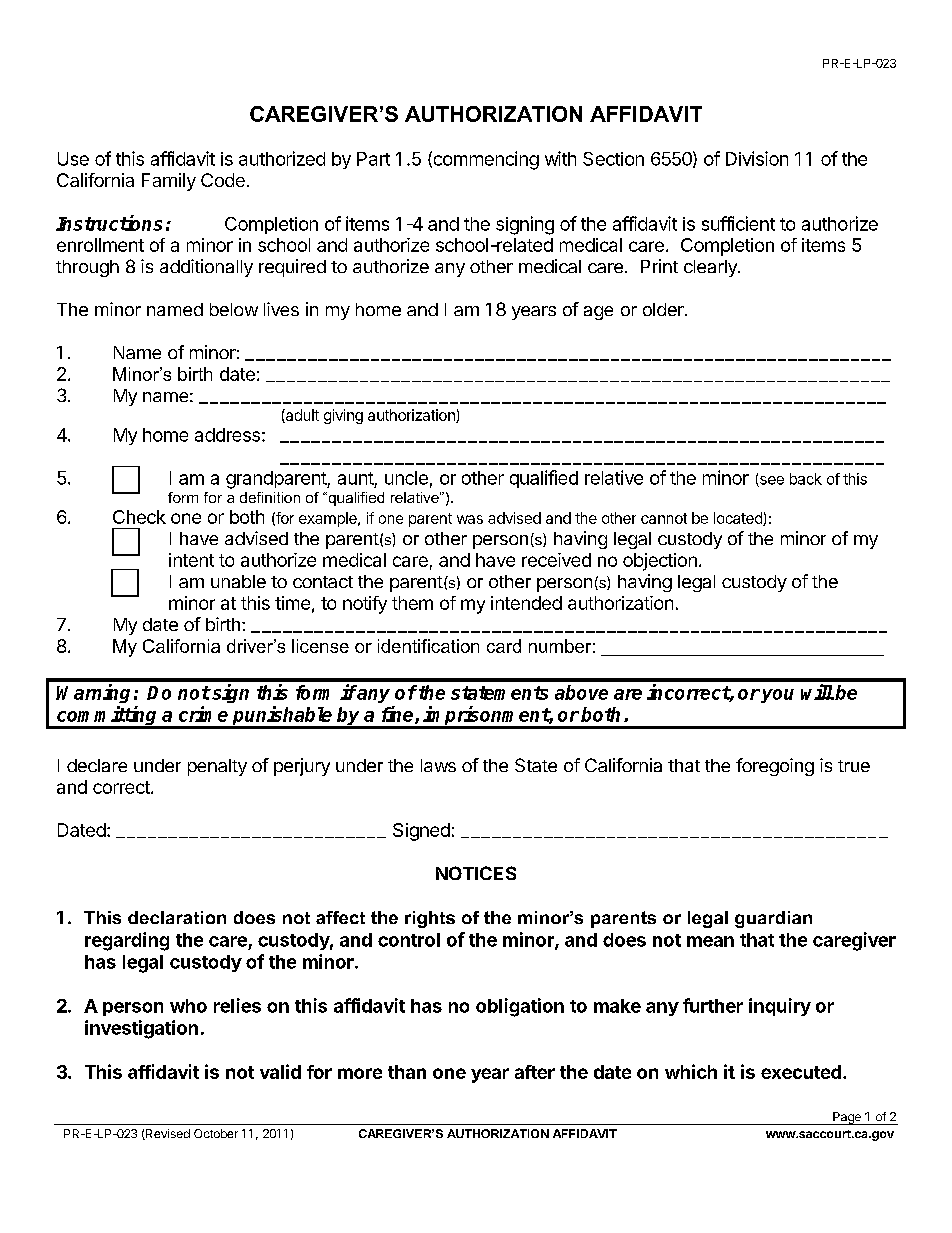 The image size is (952, 1233). Describe the element at coordinates (169, 182) in the page. I see `Family` at that location.
